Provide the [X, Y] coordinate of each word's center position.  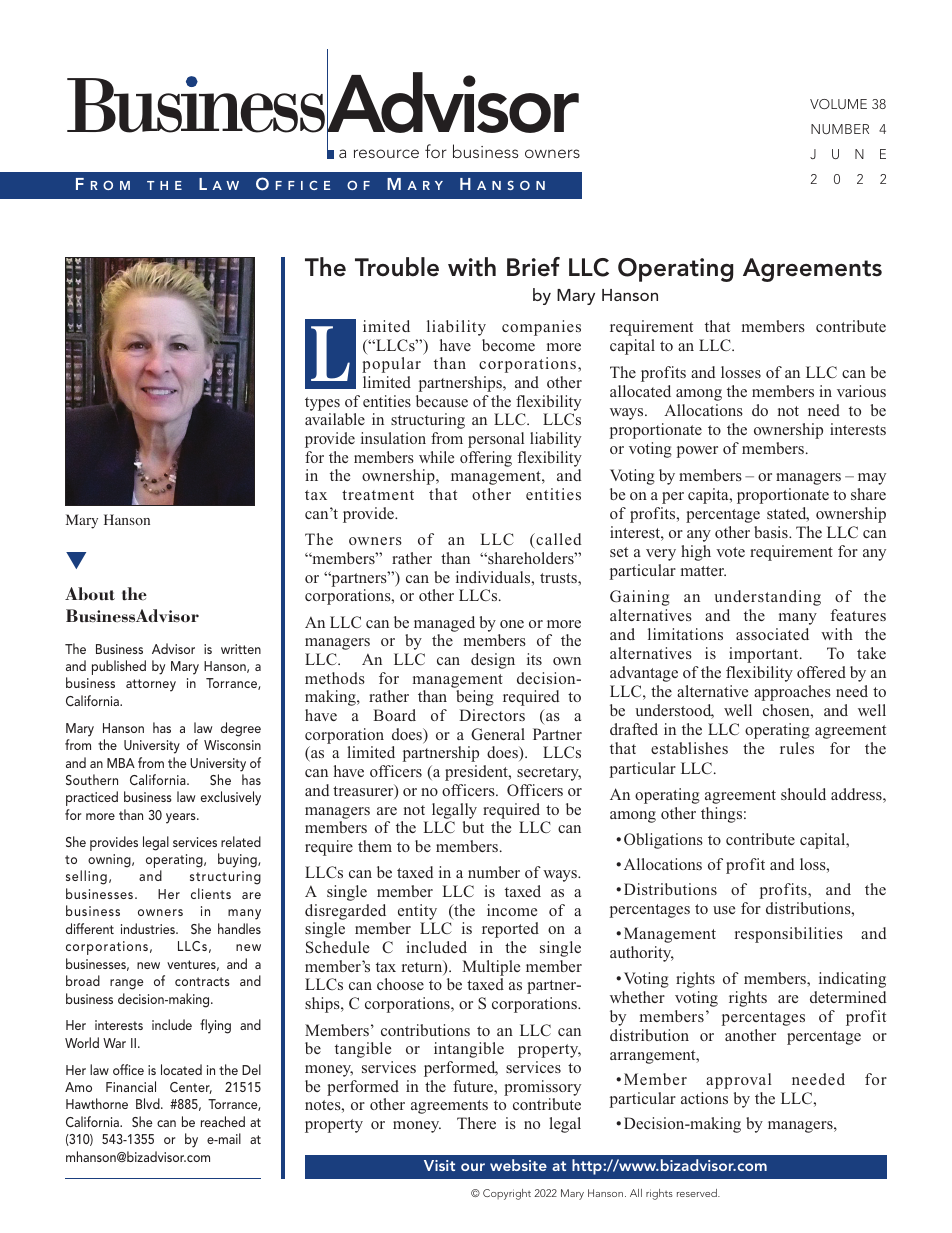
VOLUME [838, 104]
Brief [533, 267]
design [493, 661]
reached [223, 1121]
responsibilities [789, 935]
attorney [151, 685]
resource [386, 153]
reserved [698, 1193]
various [861, 391]
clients [211, 893]
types [322, 404]
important [765, 655]
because [442, 401]
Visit [439, 1165]
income [512, 910]
